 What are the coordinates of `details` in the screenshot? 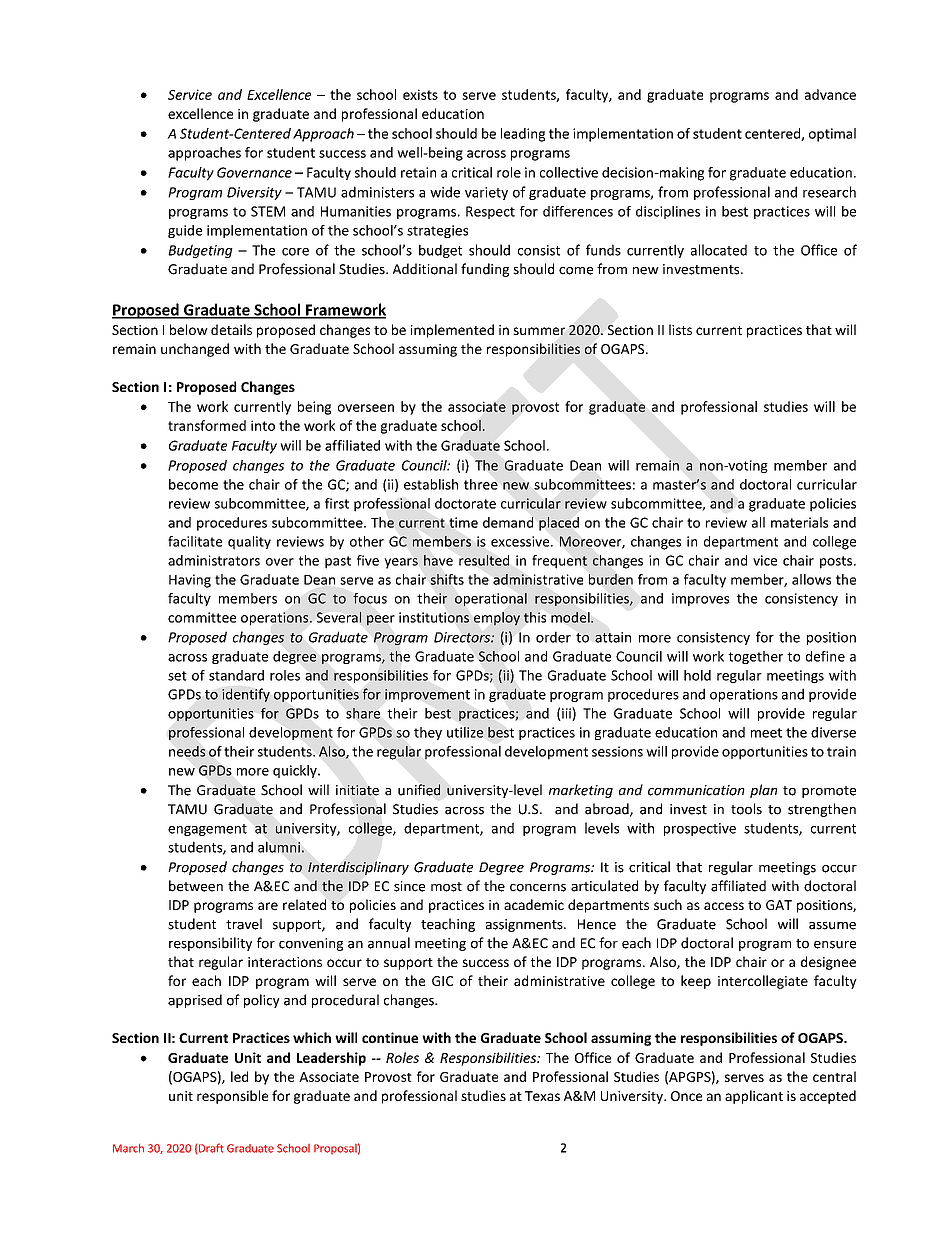 It's located at (231, 329).
